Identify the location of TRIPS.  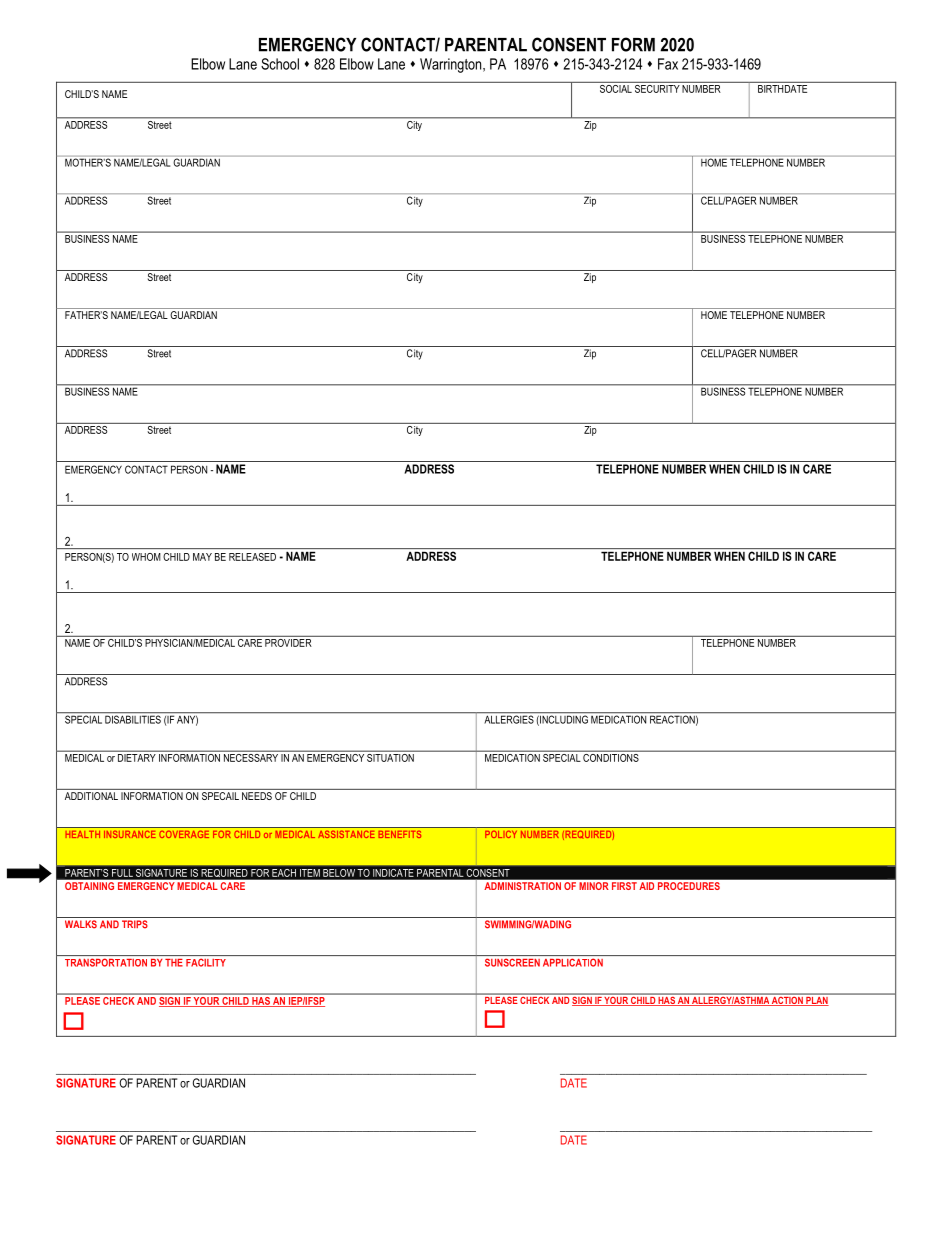
(135, 924).
